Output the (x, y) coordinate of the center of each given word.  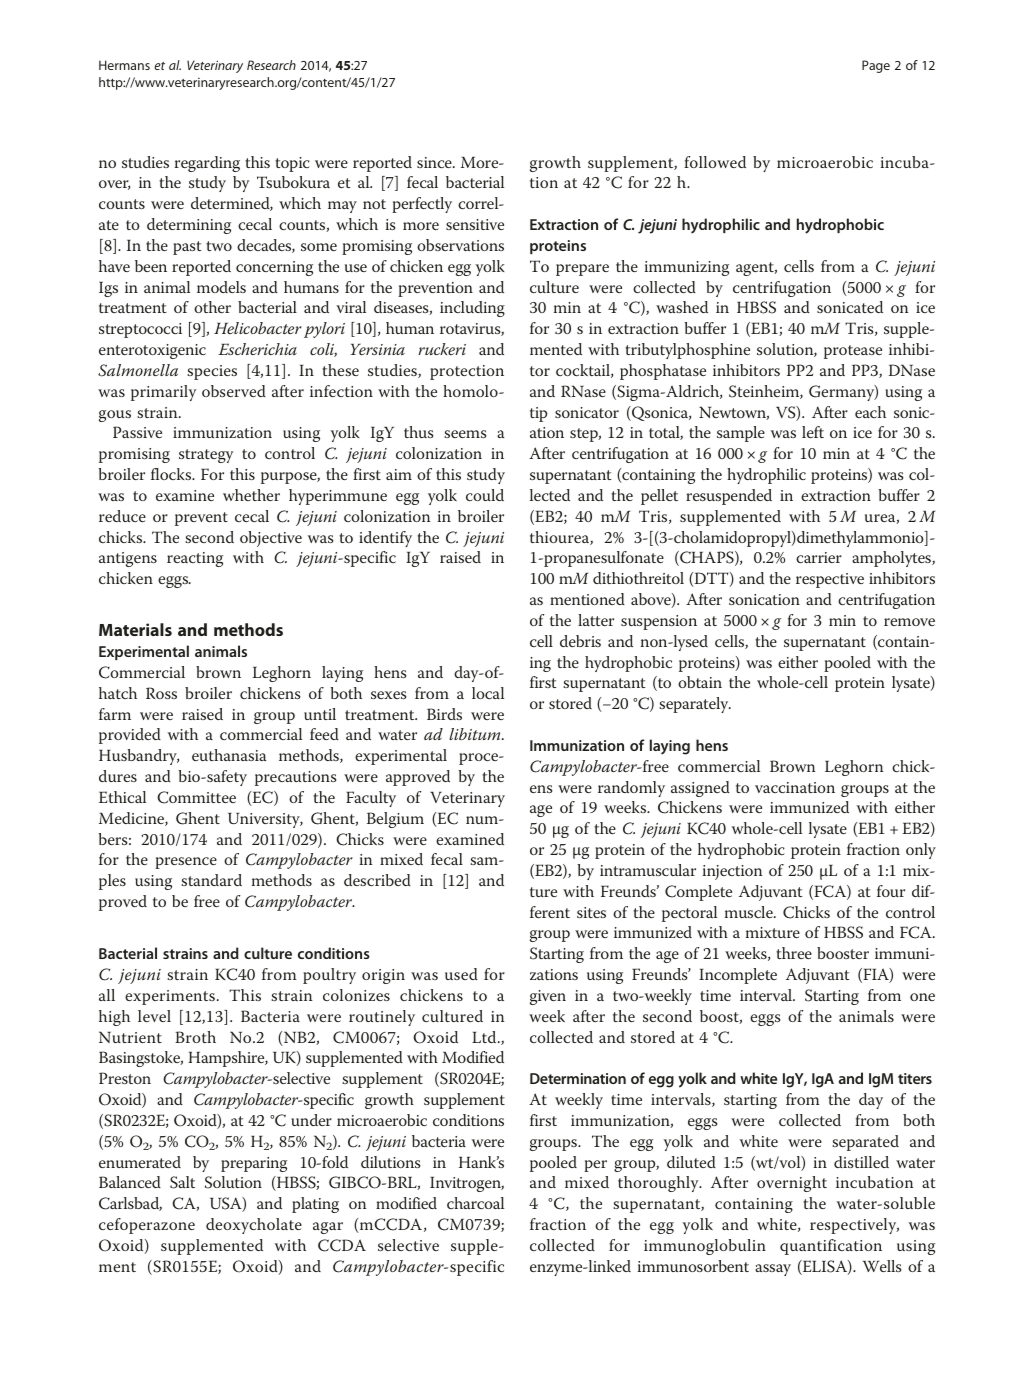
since (435, 162)
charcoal (475, 1203)
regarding (207, 164)
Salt (182, 1182)
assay (773, 1270)
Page (876, 66)
